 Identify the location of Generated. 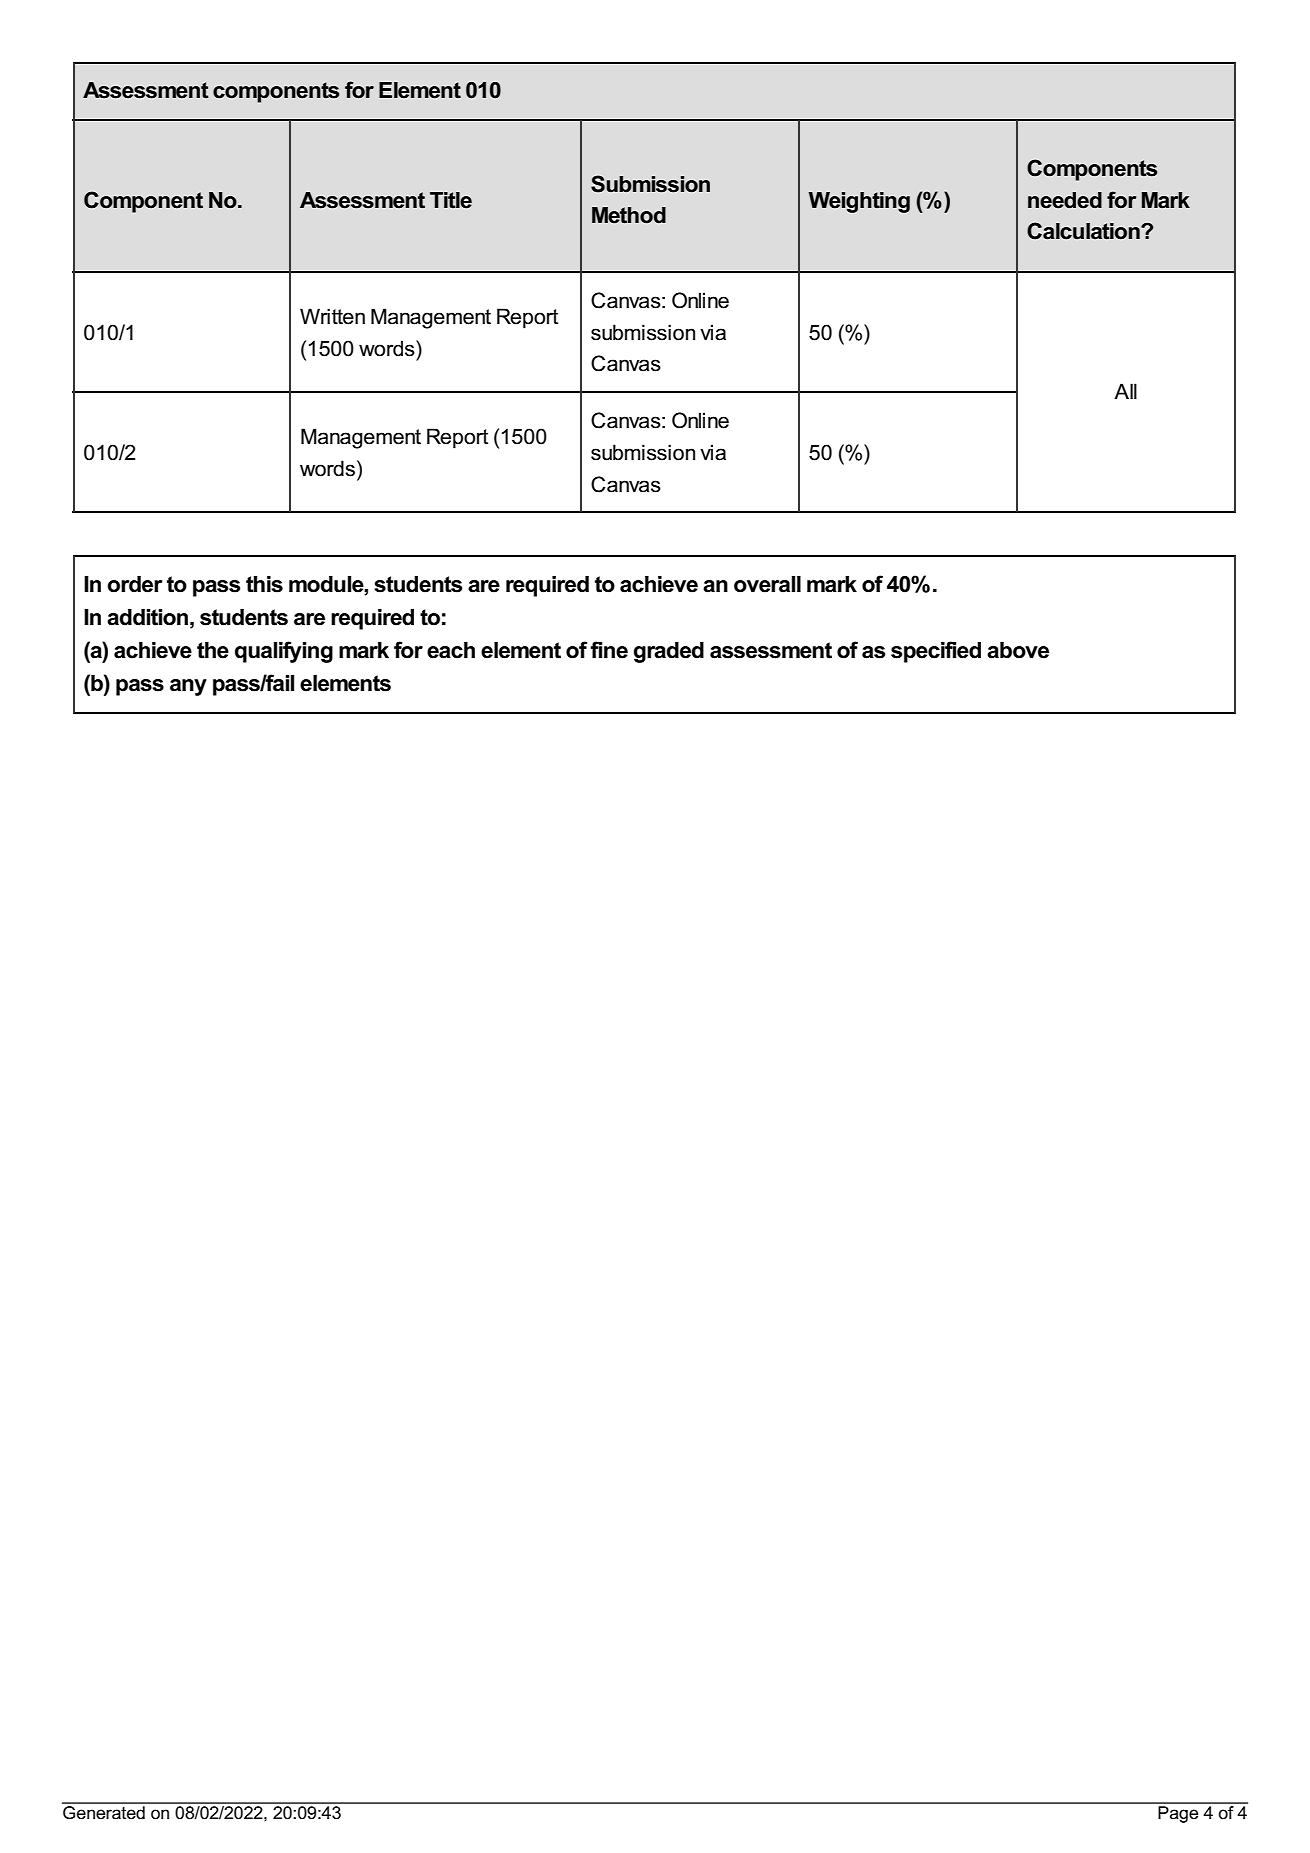
(104, 1811).
